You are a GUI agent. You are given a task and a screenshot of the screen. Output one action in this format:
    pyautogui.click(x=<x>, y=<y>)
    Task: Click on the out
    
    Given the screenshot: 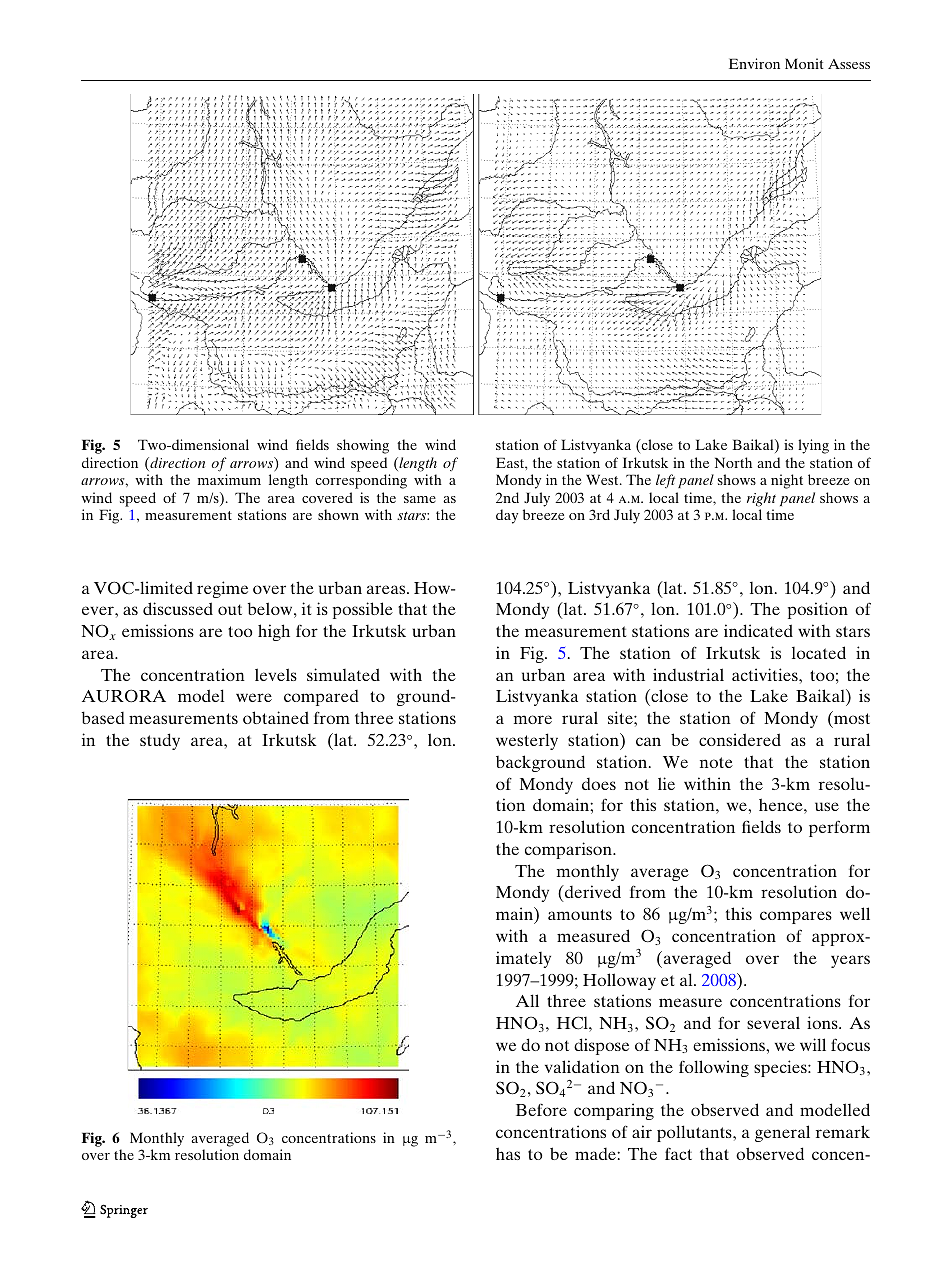 What is the action you would take?
    pyautogui.click(x=230, y=609)
